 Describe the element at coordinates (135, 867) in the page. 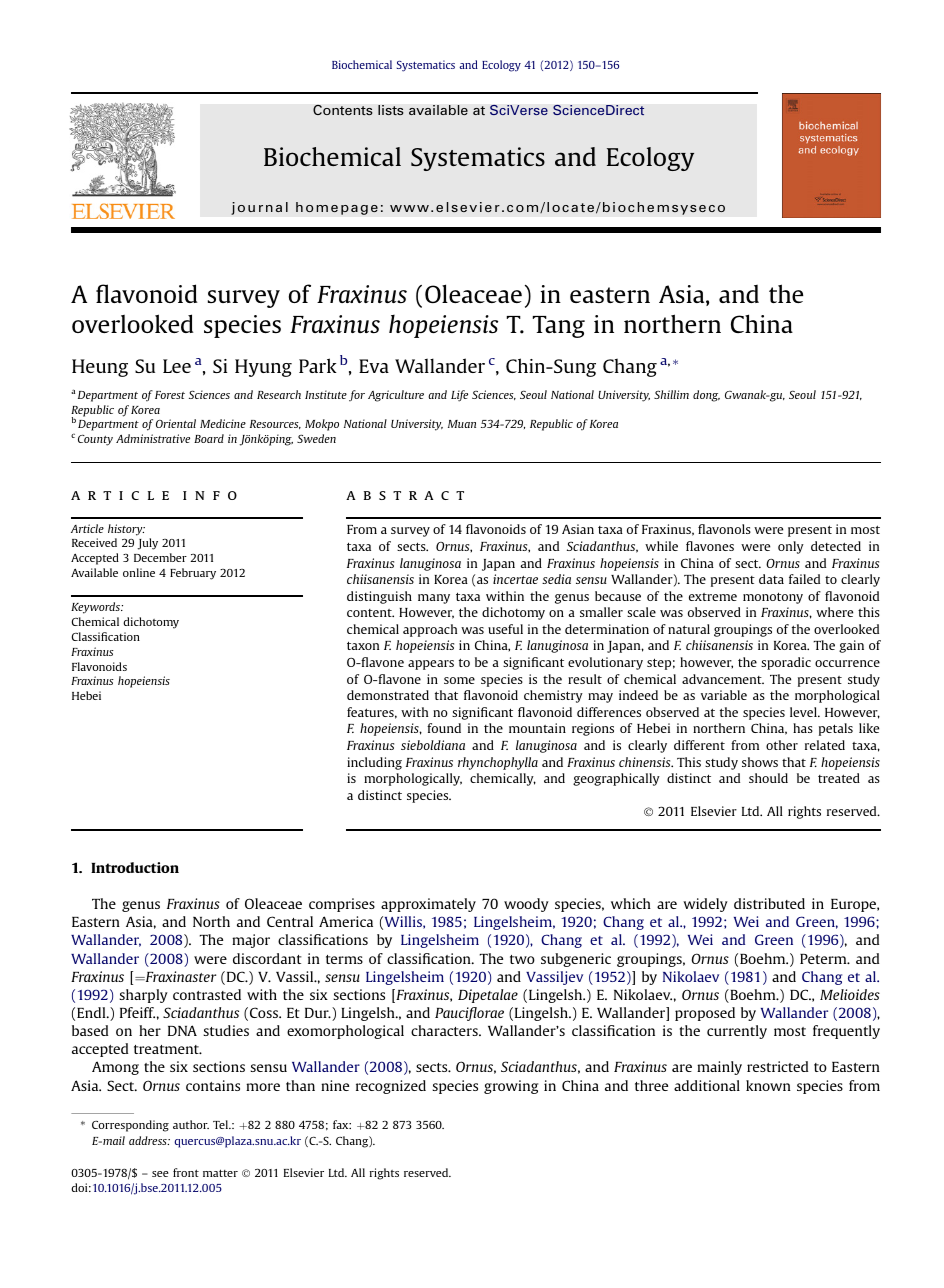

I see `Introduction` at that location.
